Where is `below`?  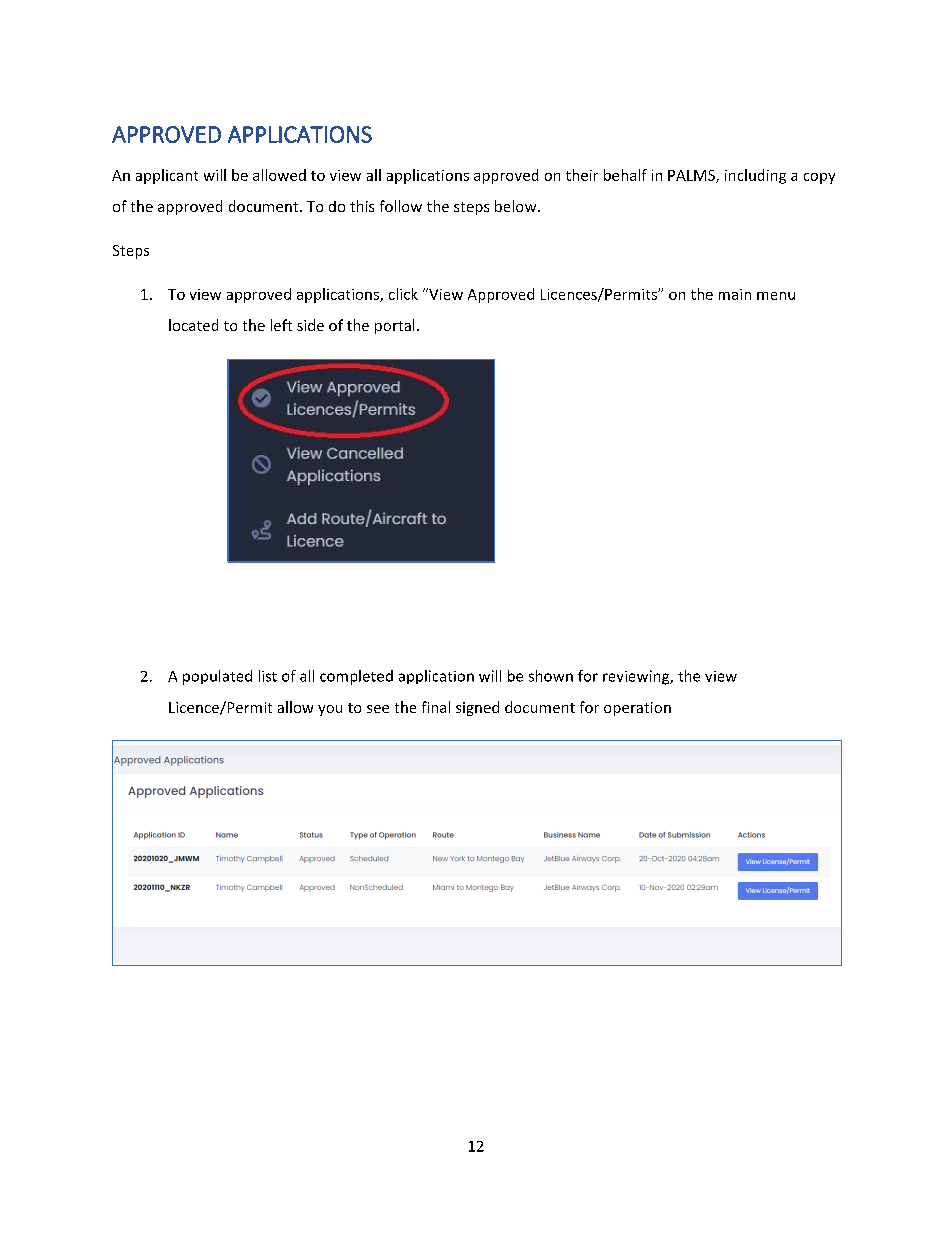
below is located at coordinates (517, 206).
